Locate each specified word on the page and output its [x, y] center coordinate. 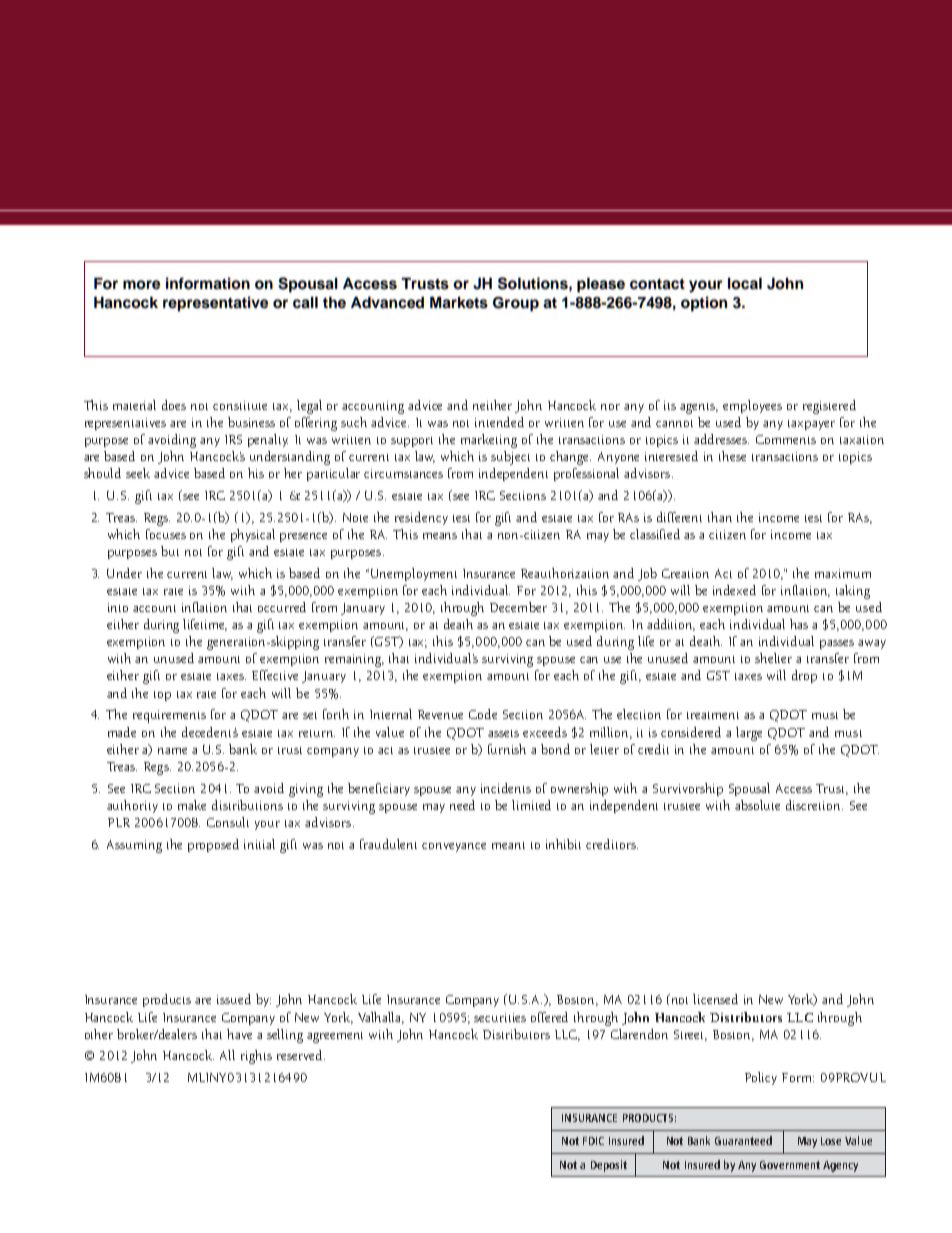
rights [256, 1057]
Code [483, 714]
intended [499, 422]
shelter [773, 658]
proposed [213, 845]
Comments [786, 439]
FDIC [593, 1141]
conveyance [454, 847]
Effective [275, 675]
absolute [757, 805]
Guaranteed [743, 1140]
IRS [233, 439]
